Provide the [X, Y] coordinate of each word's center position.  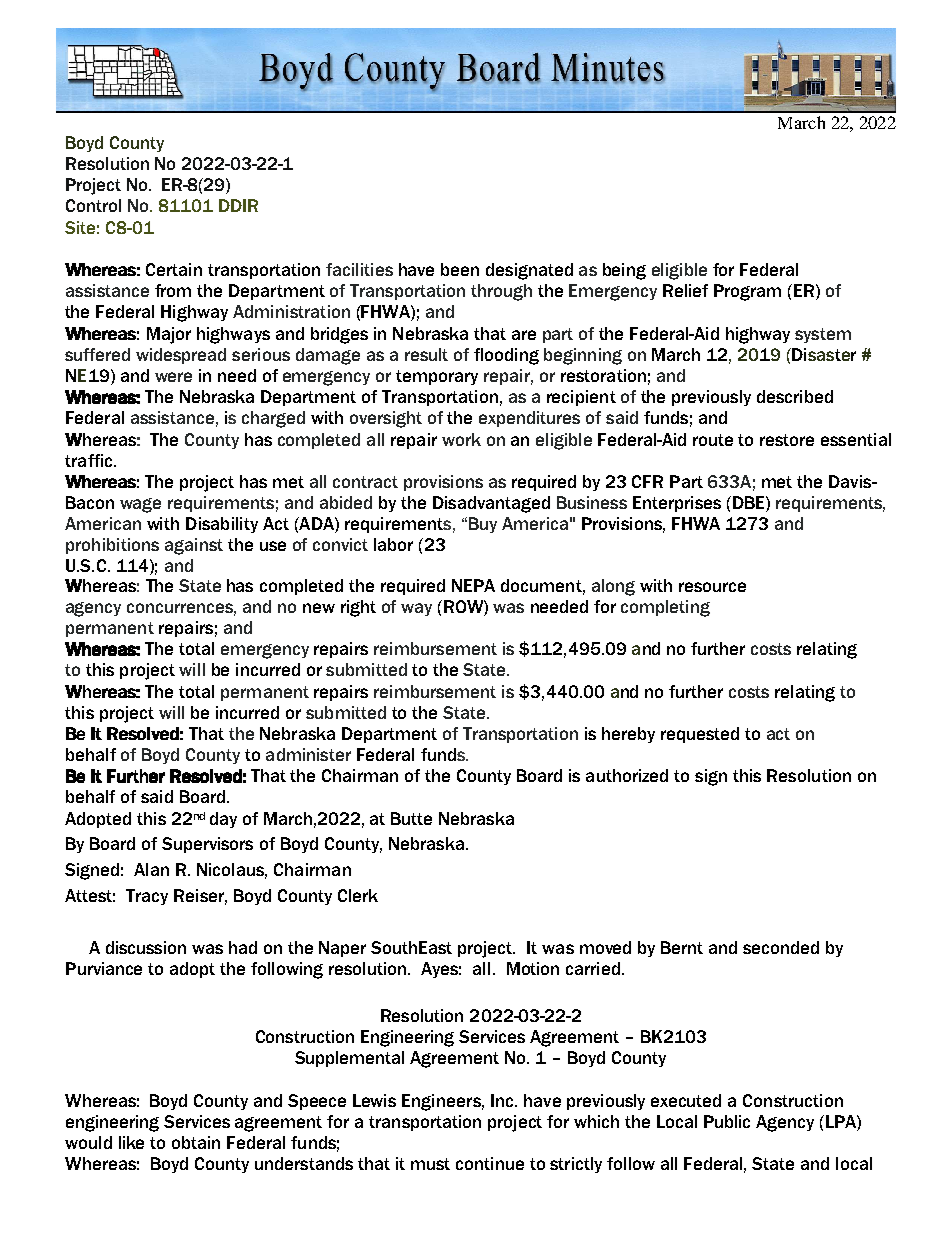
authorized [627, 775]
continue [490, 1163]
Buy [483, 525]
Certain [174, 269]
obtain [196, 1142]
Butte [411, 818]
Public [727, 1121]
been [460, 269]
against [194, 546]
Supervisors [207, 845]
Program [747, 292]
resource [712, 587]
